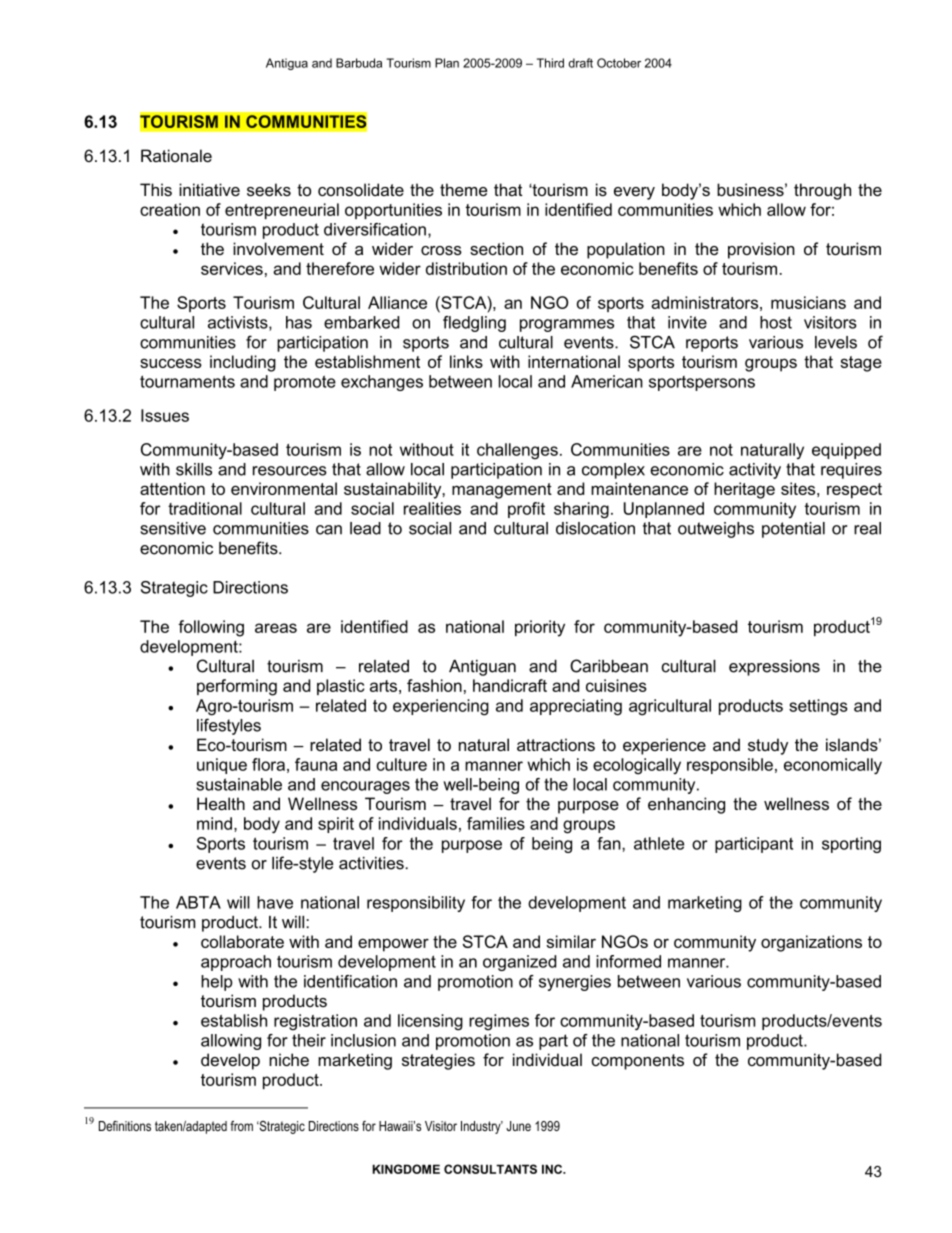  Describe the element at coordinates (496, 823) in the screenshot. I see `families` at that location.
